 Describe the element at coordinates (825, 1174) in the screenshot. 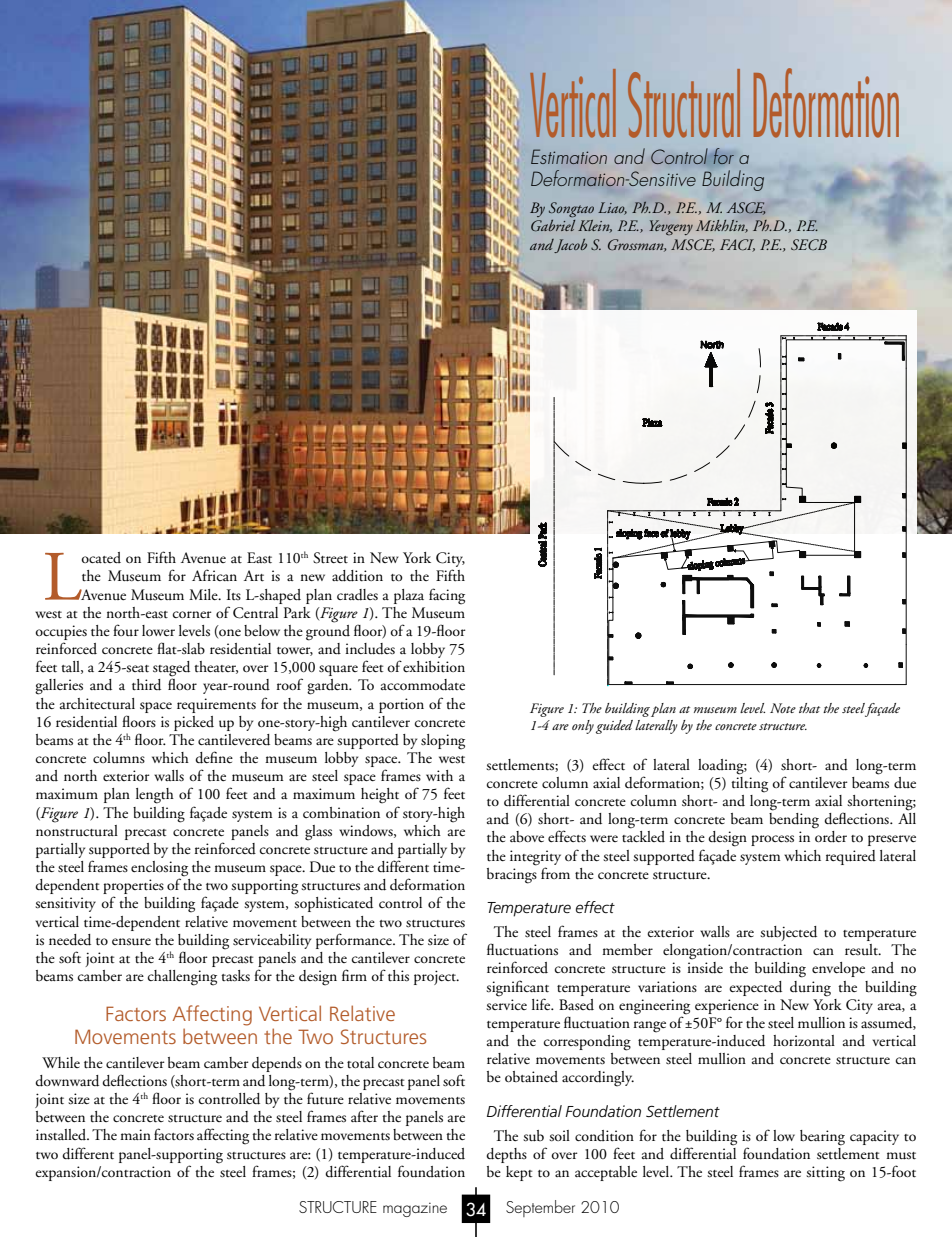

I see `sitting` at that location.
